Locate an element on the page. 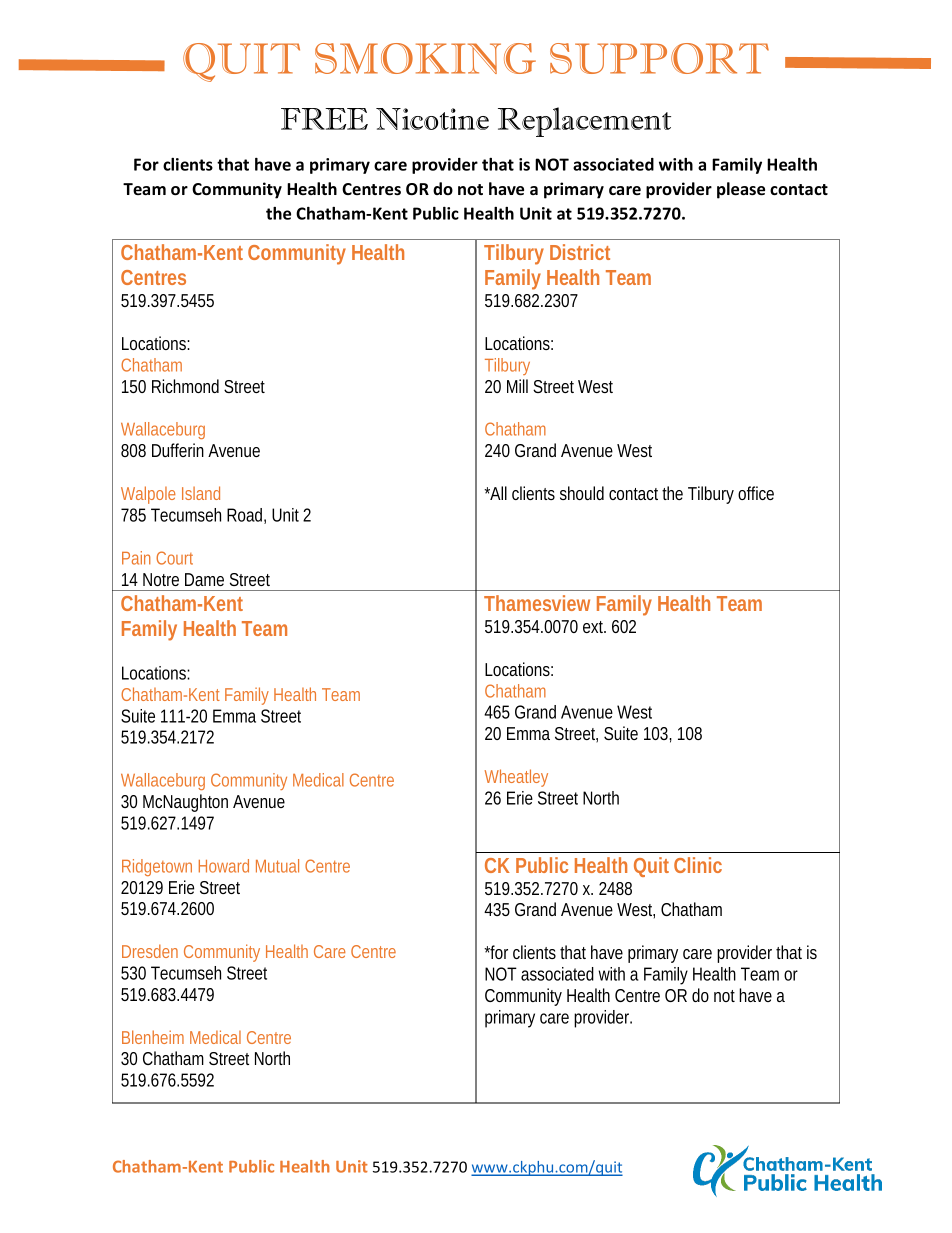 This document has height=1233, width=952. Dame is located at coordinates (204, 579).
